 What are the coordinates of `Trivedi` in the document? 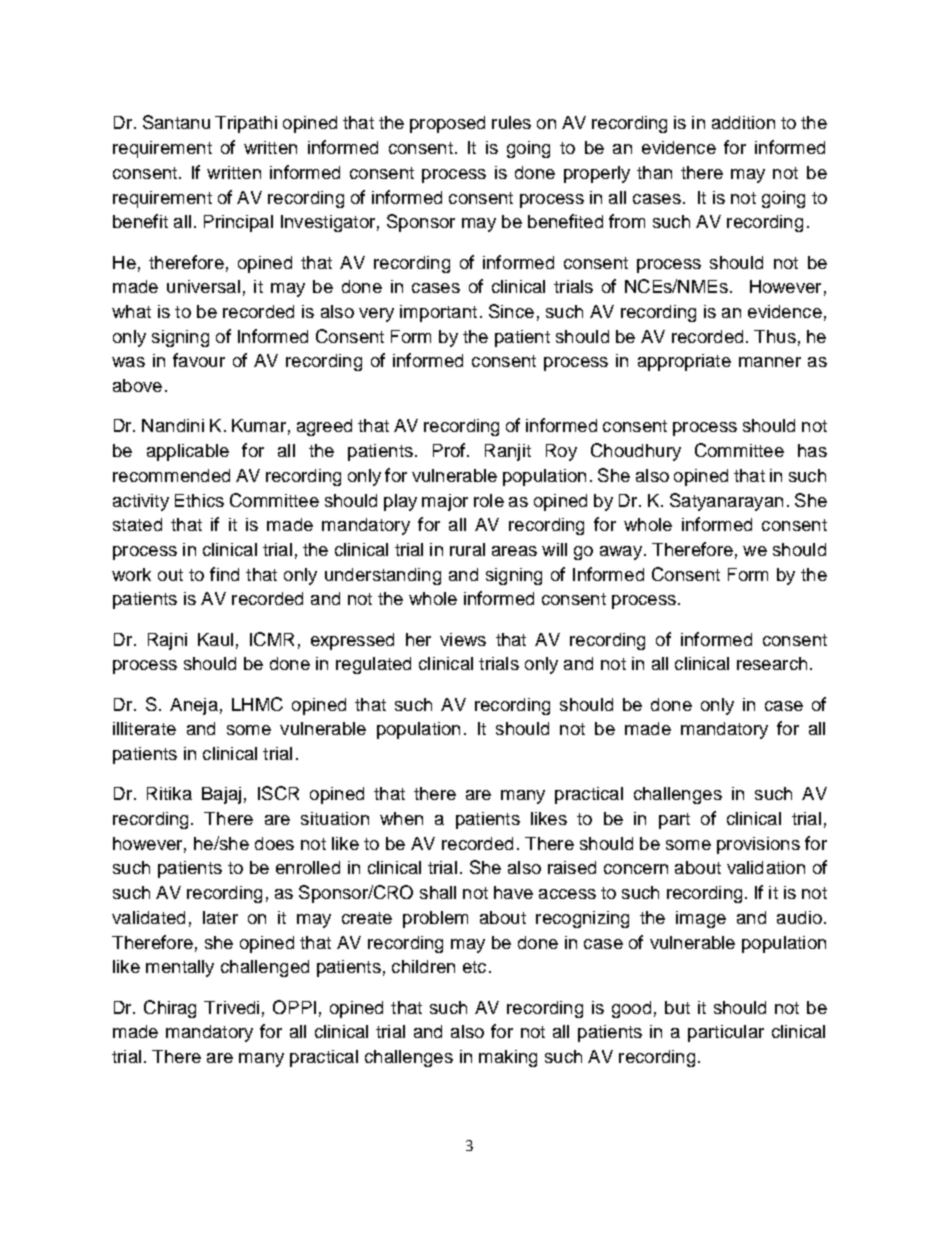 It's located at (231, 1007).
